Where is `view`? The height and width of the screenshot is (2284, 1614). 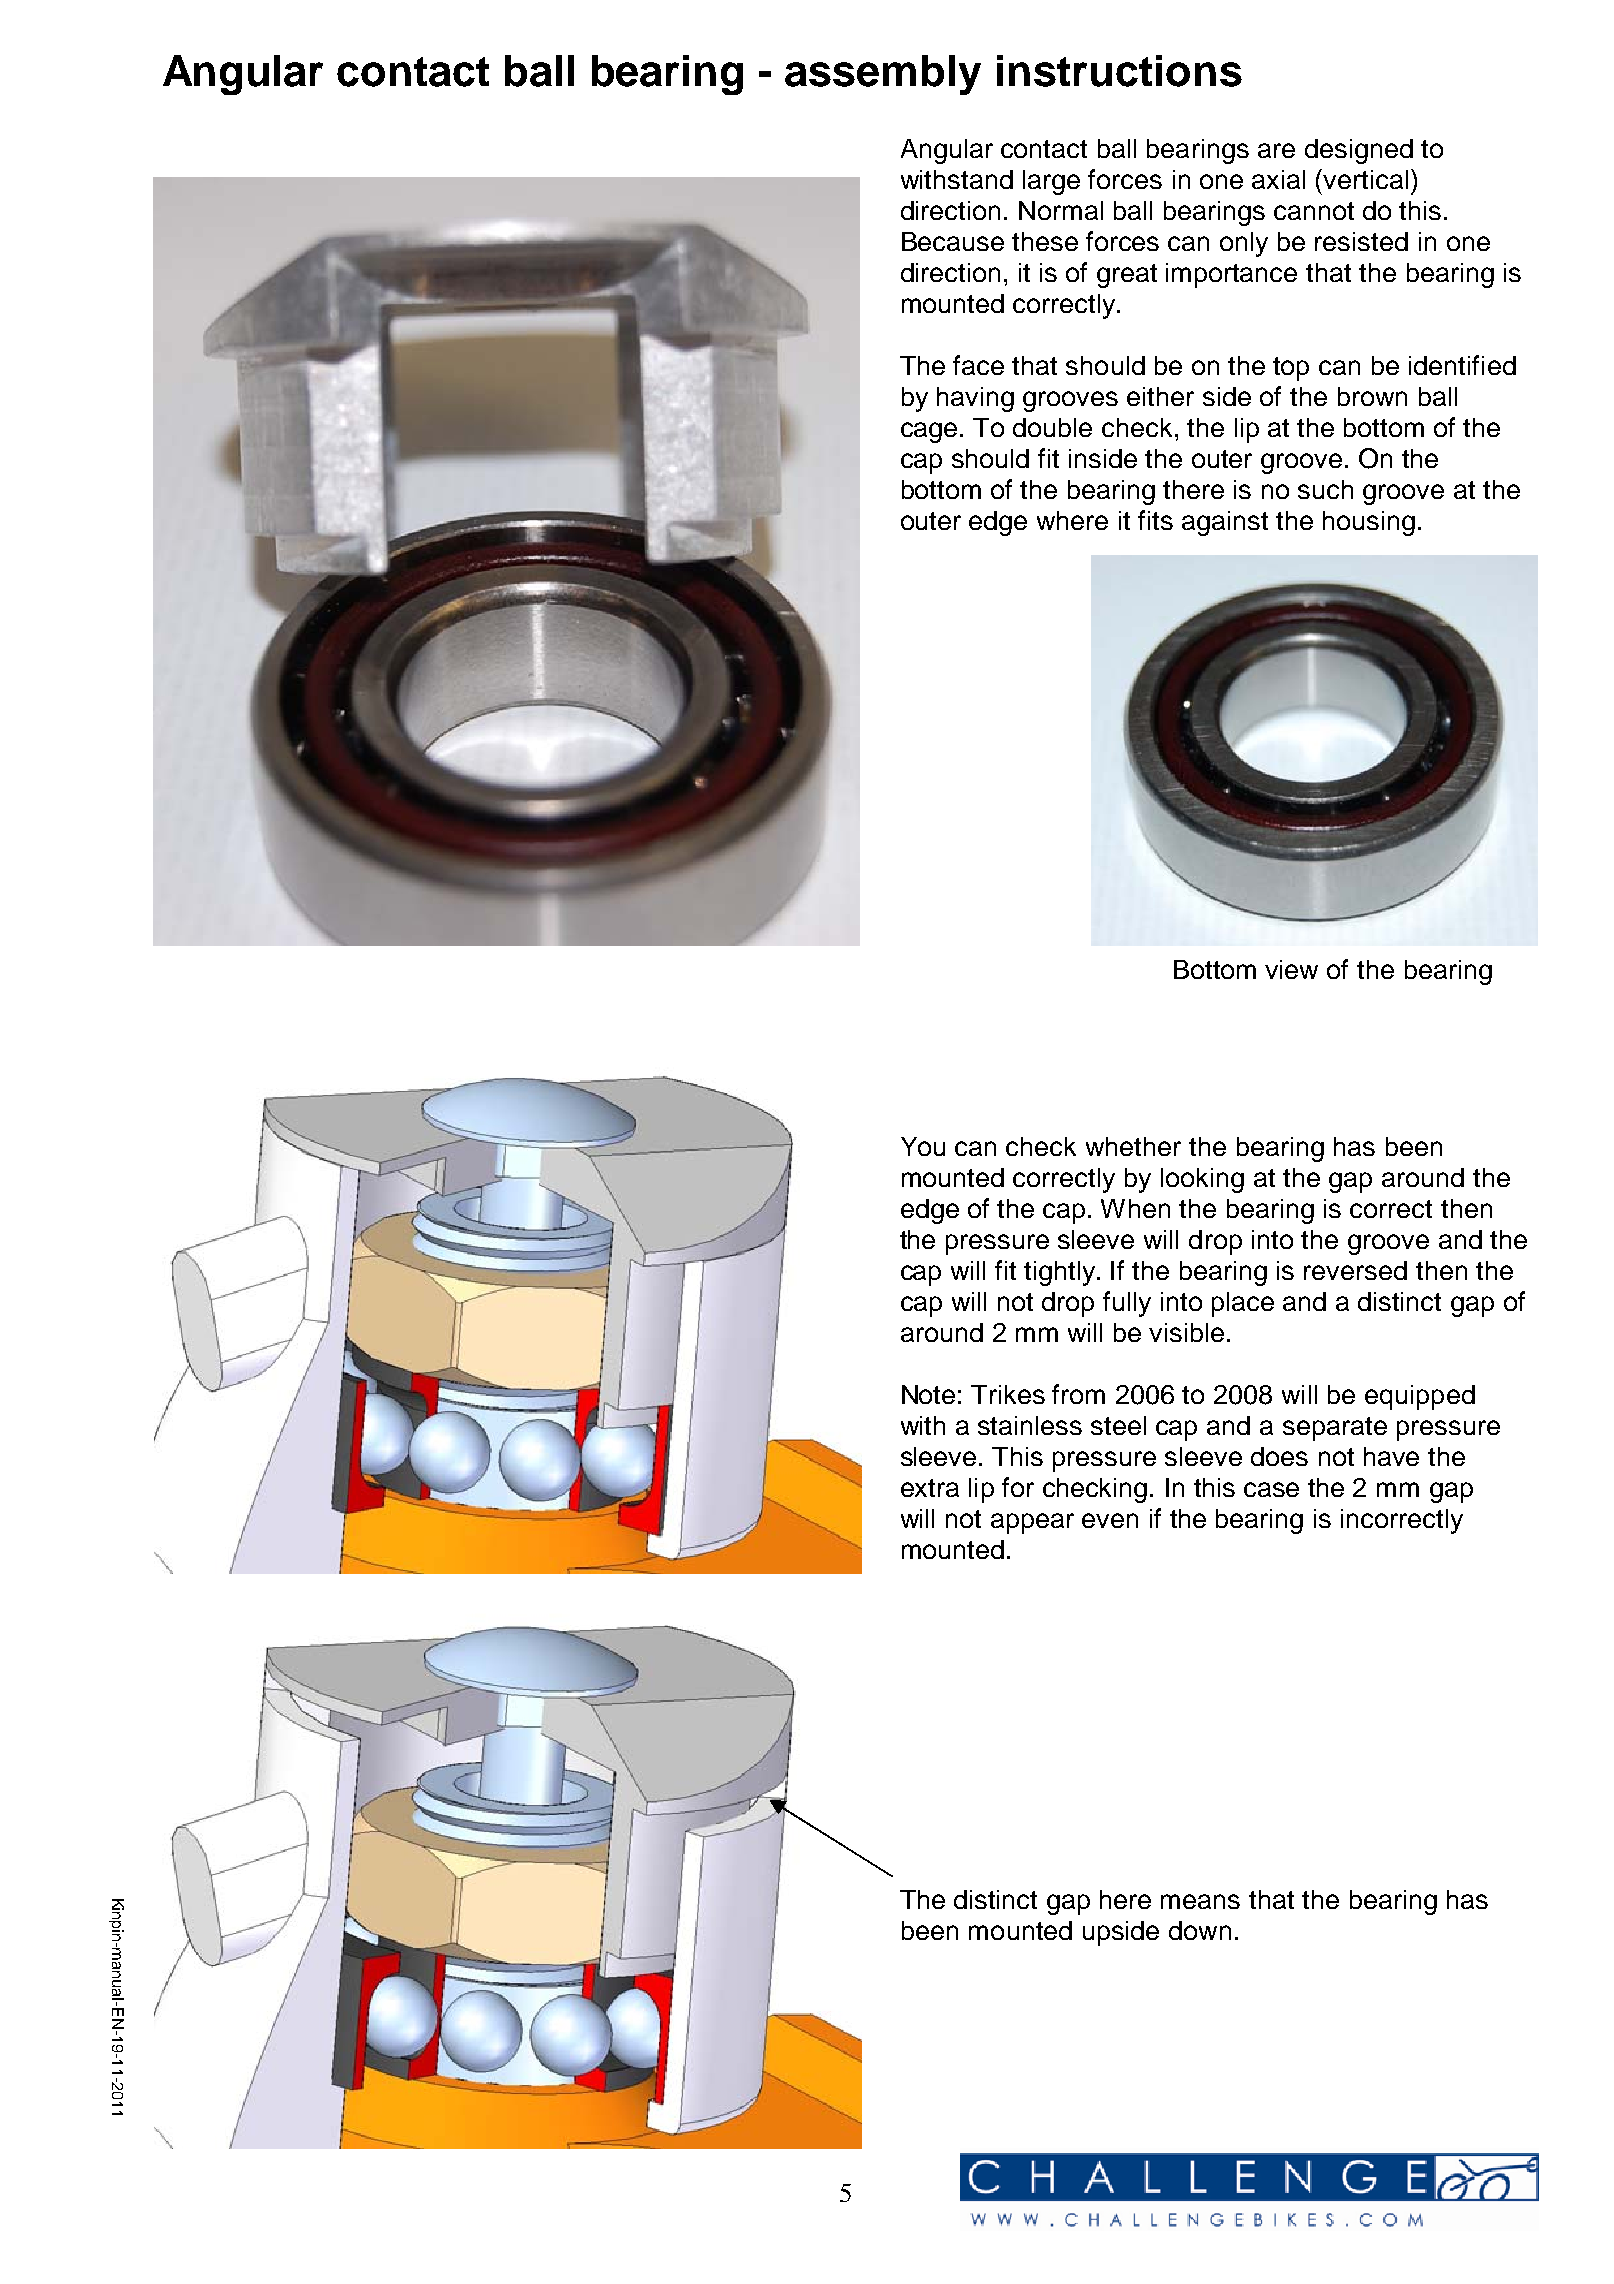
view is located at coordinates (1291, 969).
